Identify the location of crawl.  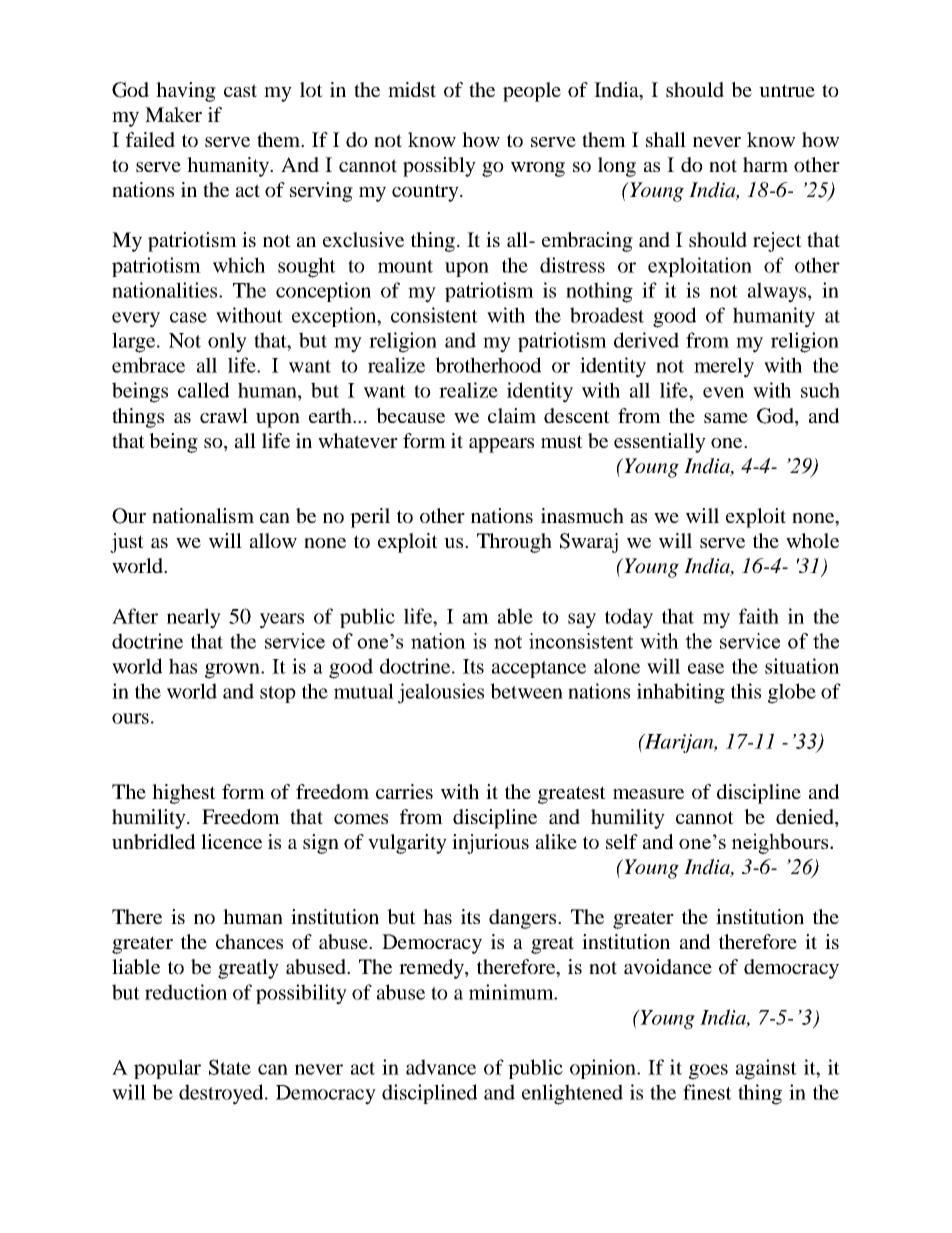
(224, 415).
